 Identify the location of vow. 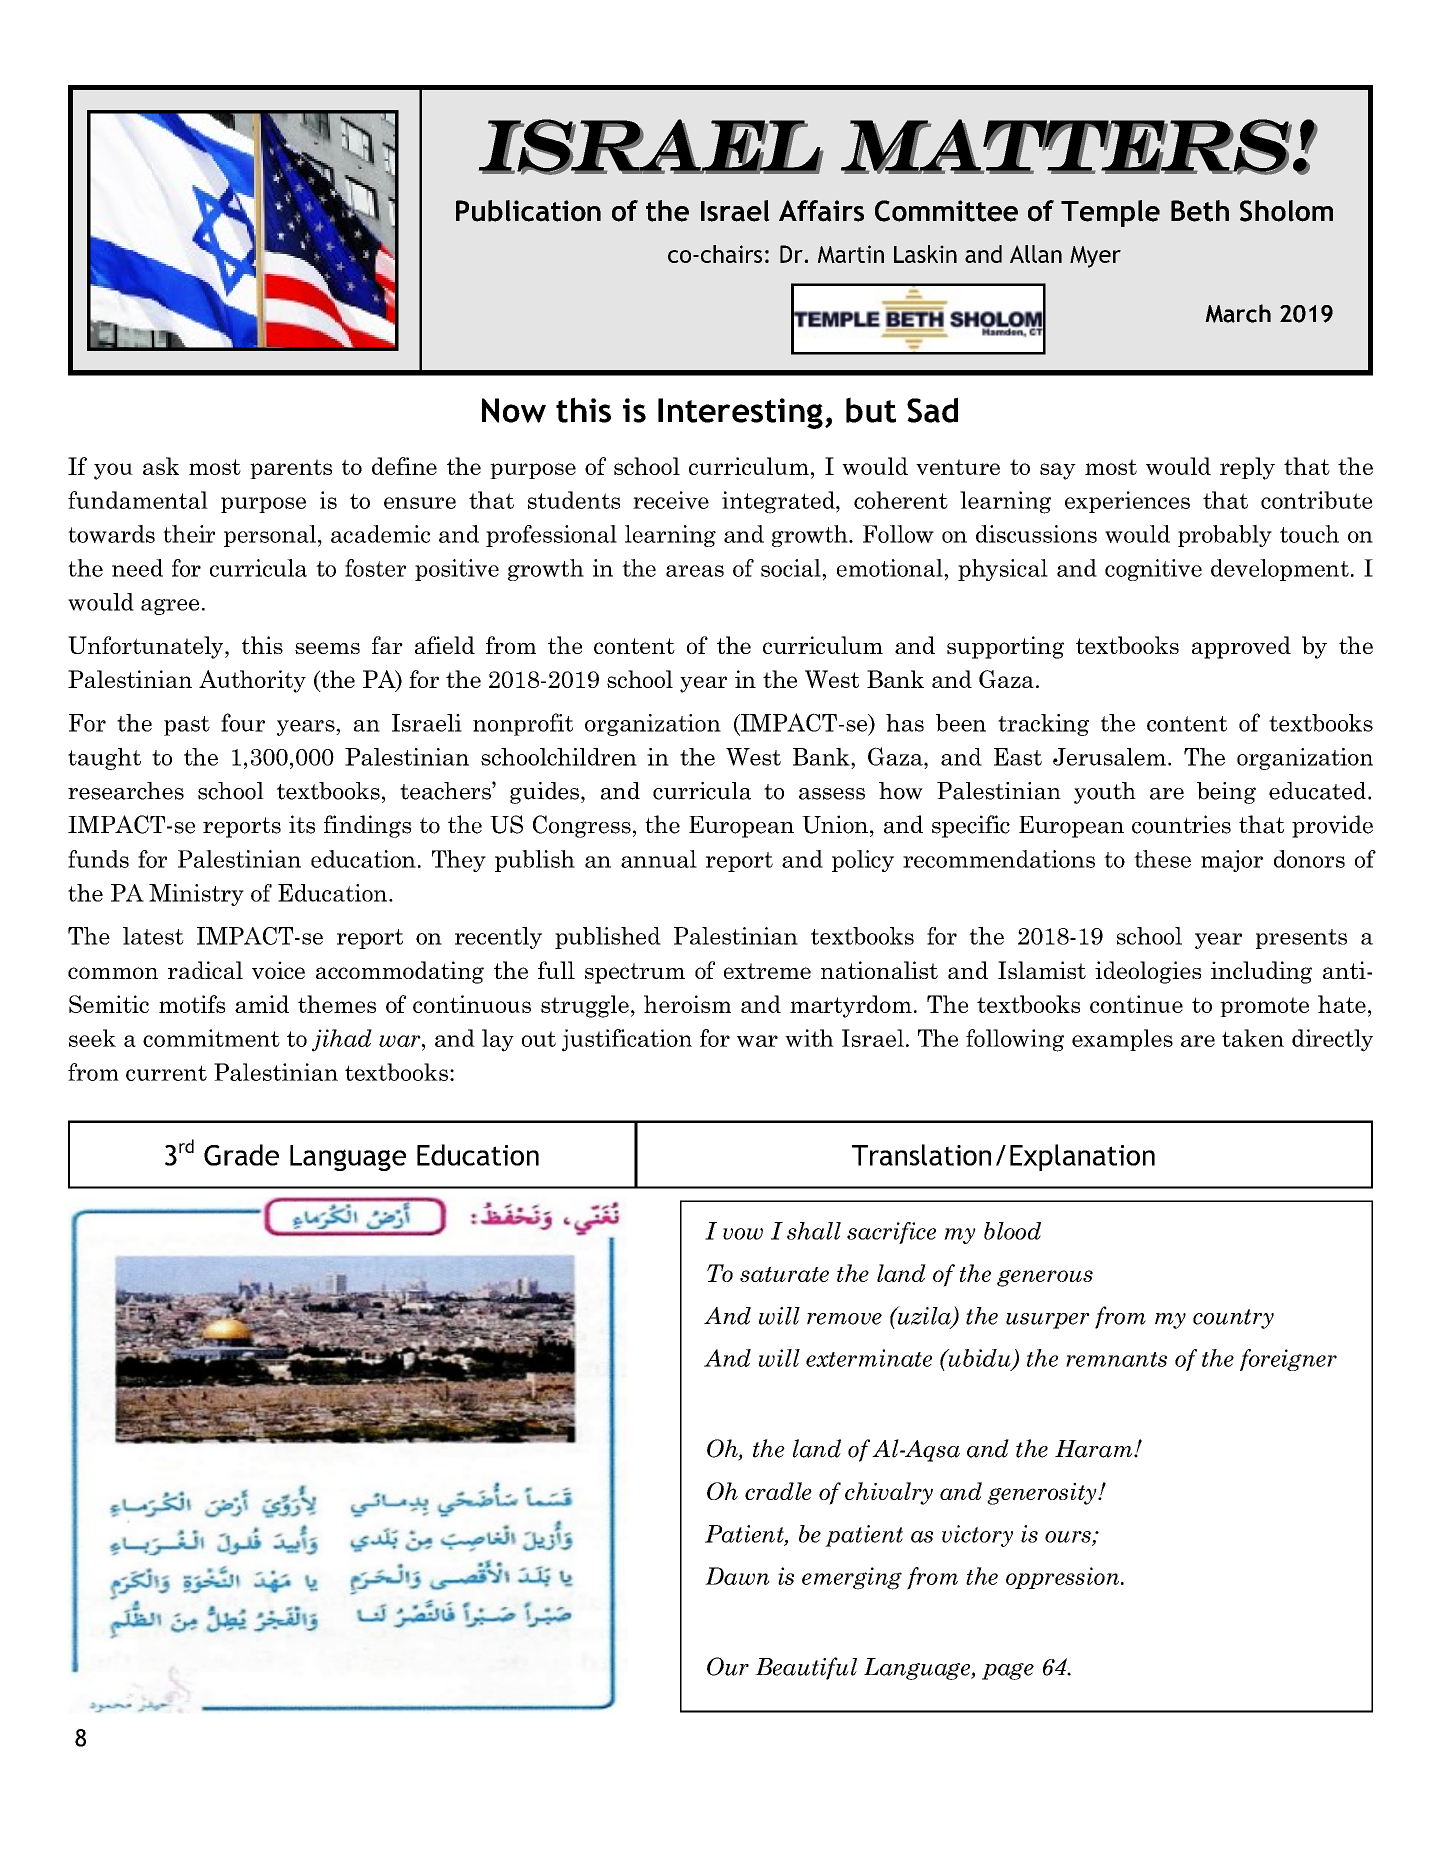
(743, 1234).
